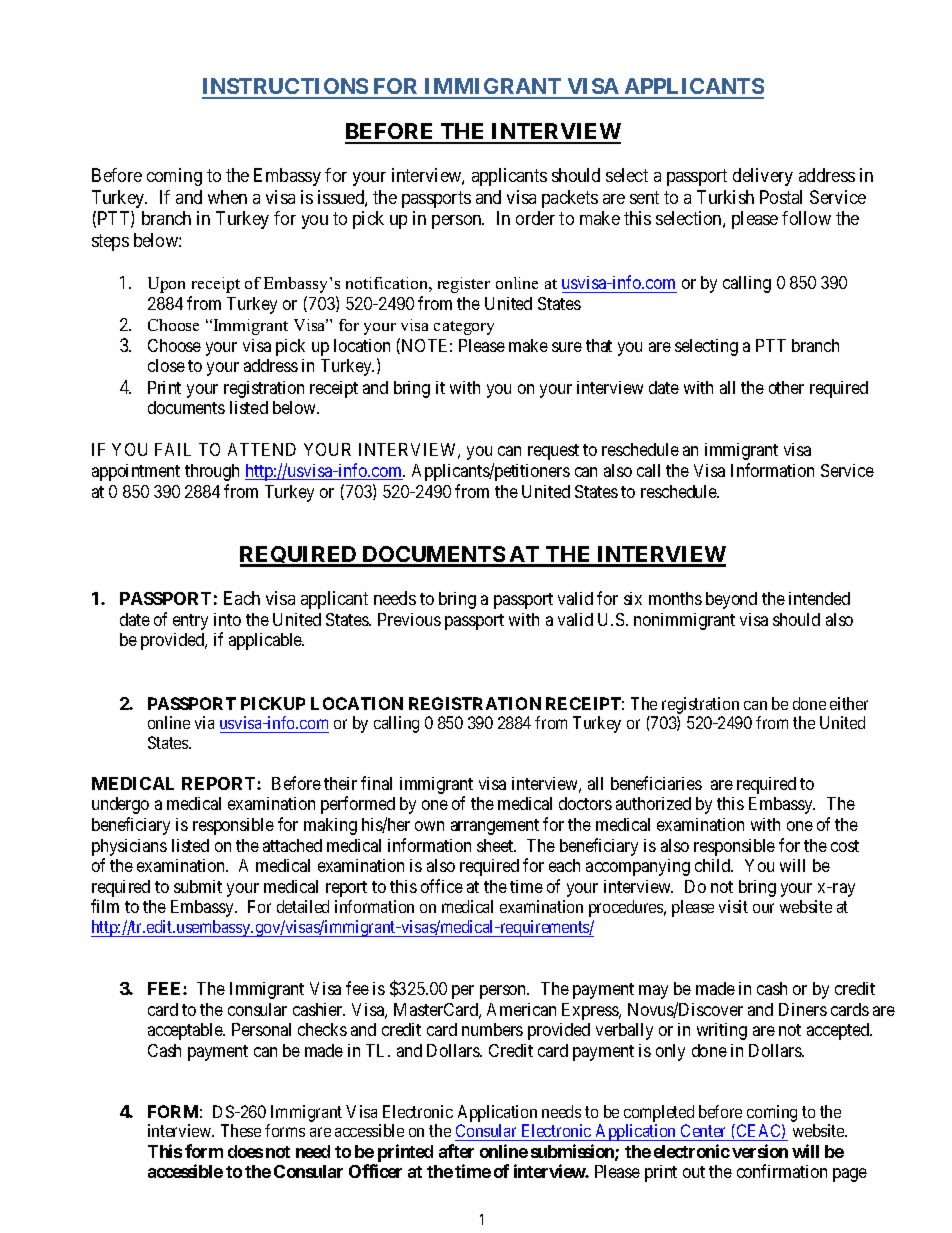 The width and height of the screenshot is (952, 1233). What do you see at coordinates (733, 906) in the screenshot?
I see `visit` at bounding box center [733, 906].
